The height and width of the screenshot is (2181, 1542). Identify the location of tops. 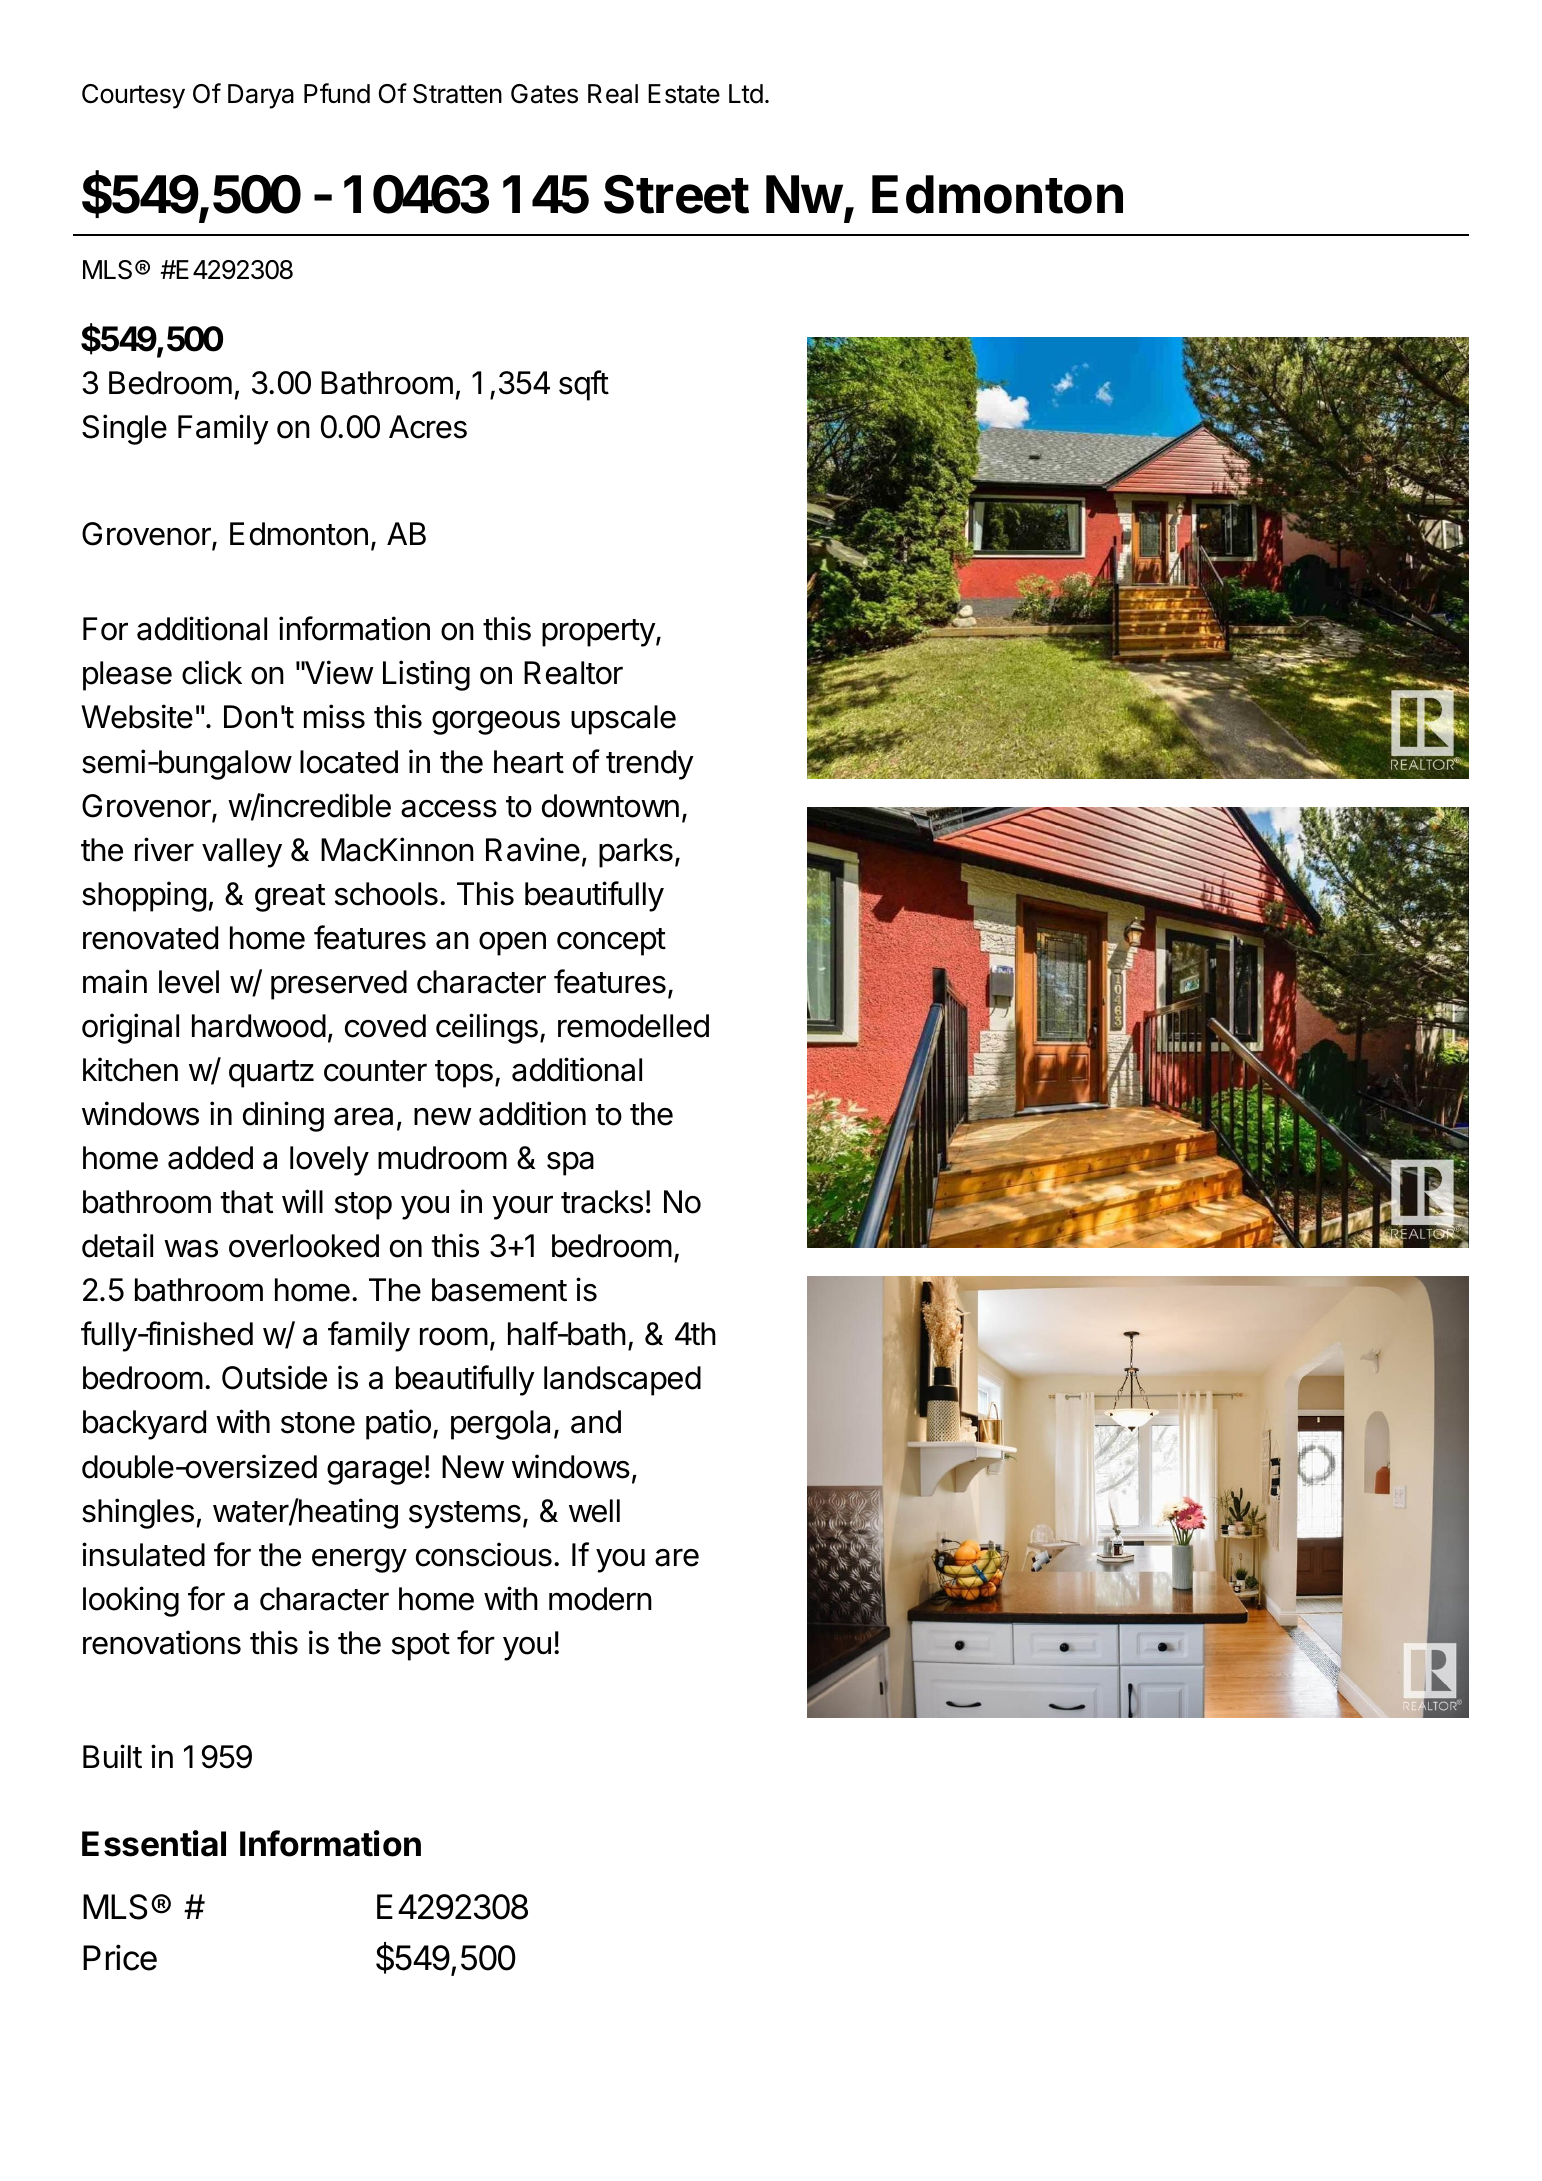
(464, 1074).
